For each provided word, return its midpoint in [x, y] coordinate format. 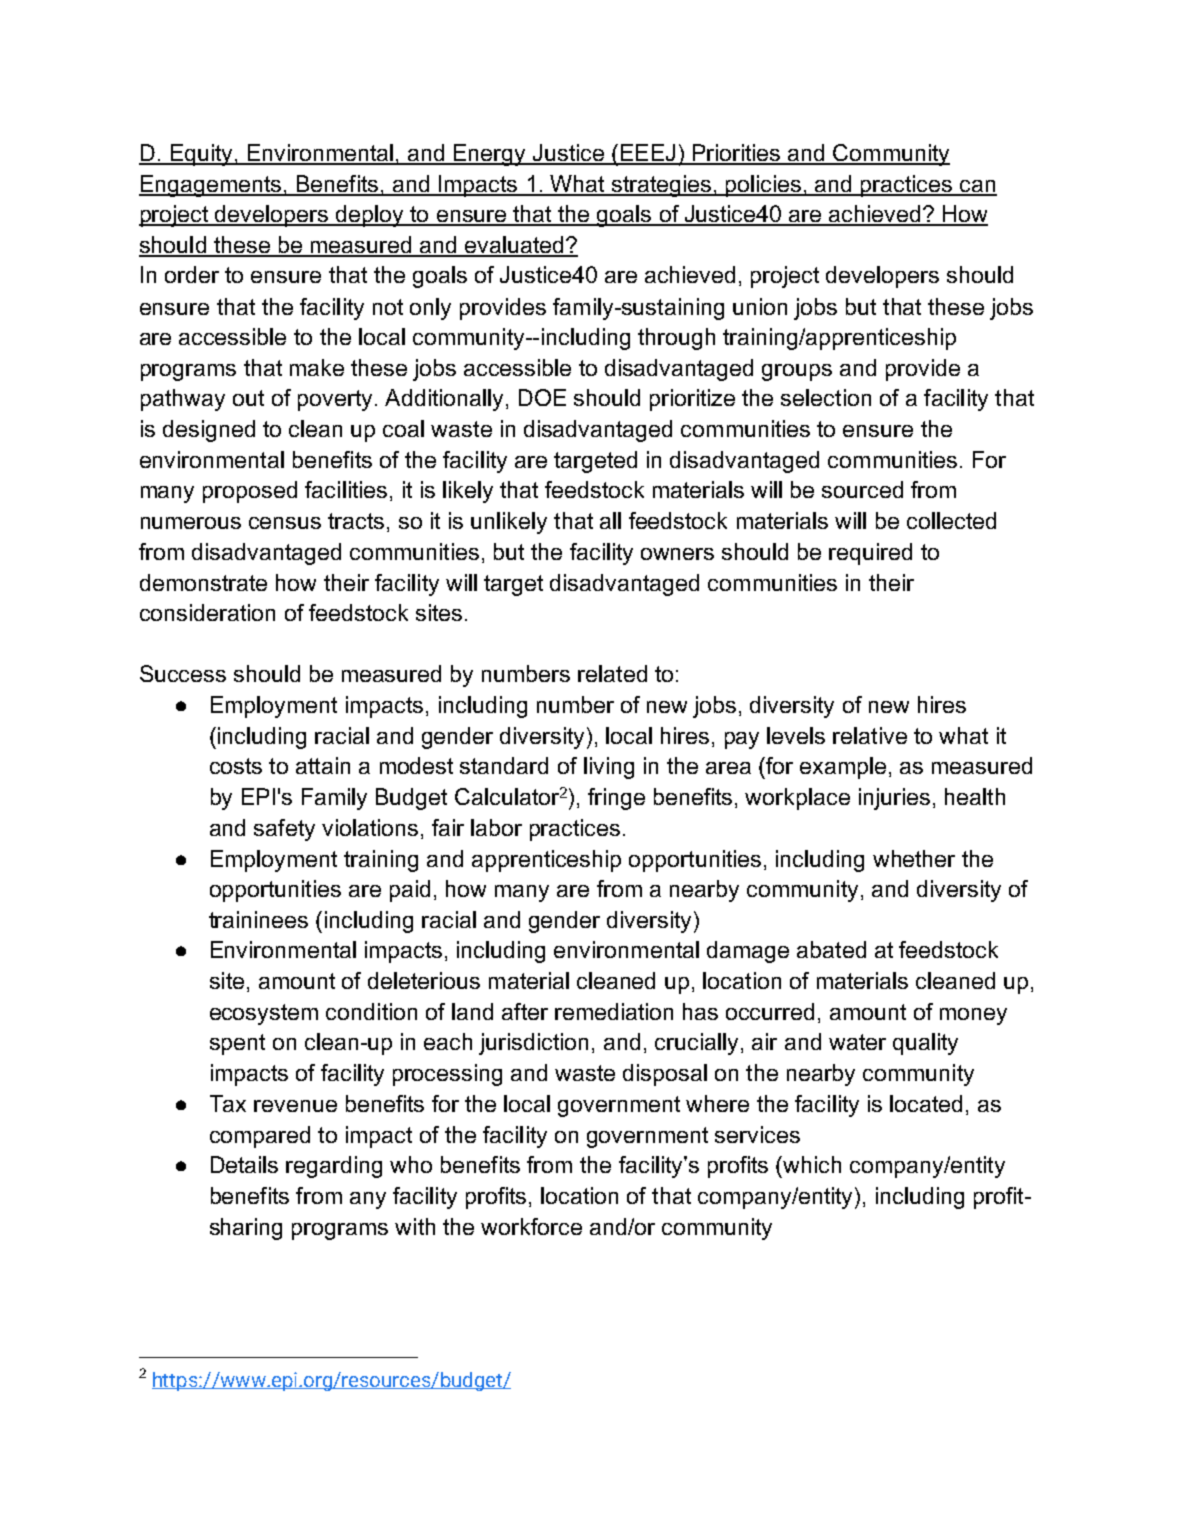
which [811, 1164]
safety [284, 830]
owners [677, 554]
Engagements [211, 186]
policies [763, 186]
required [870, 554]
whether [914, 858]
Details [244, 1164]
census [285, 523]
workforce [531, 1226]
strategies [661, 186]
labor [496, 827]
